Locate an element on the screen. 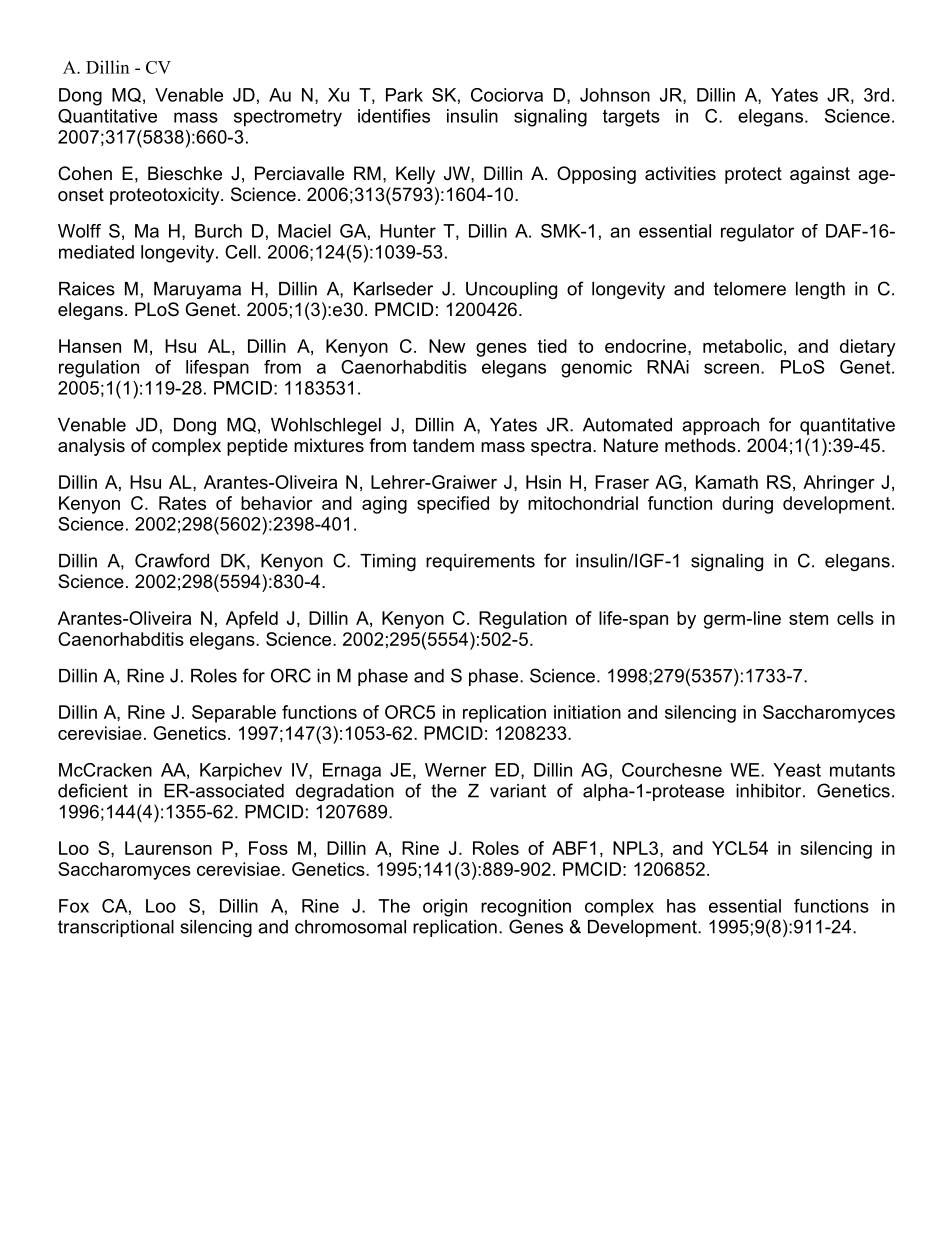 Image resolution: width=952 pixels, height=1233 pixels. initiation is located at coordinates (587, 712).
